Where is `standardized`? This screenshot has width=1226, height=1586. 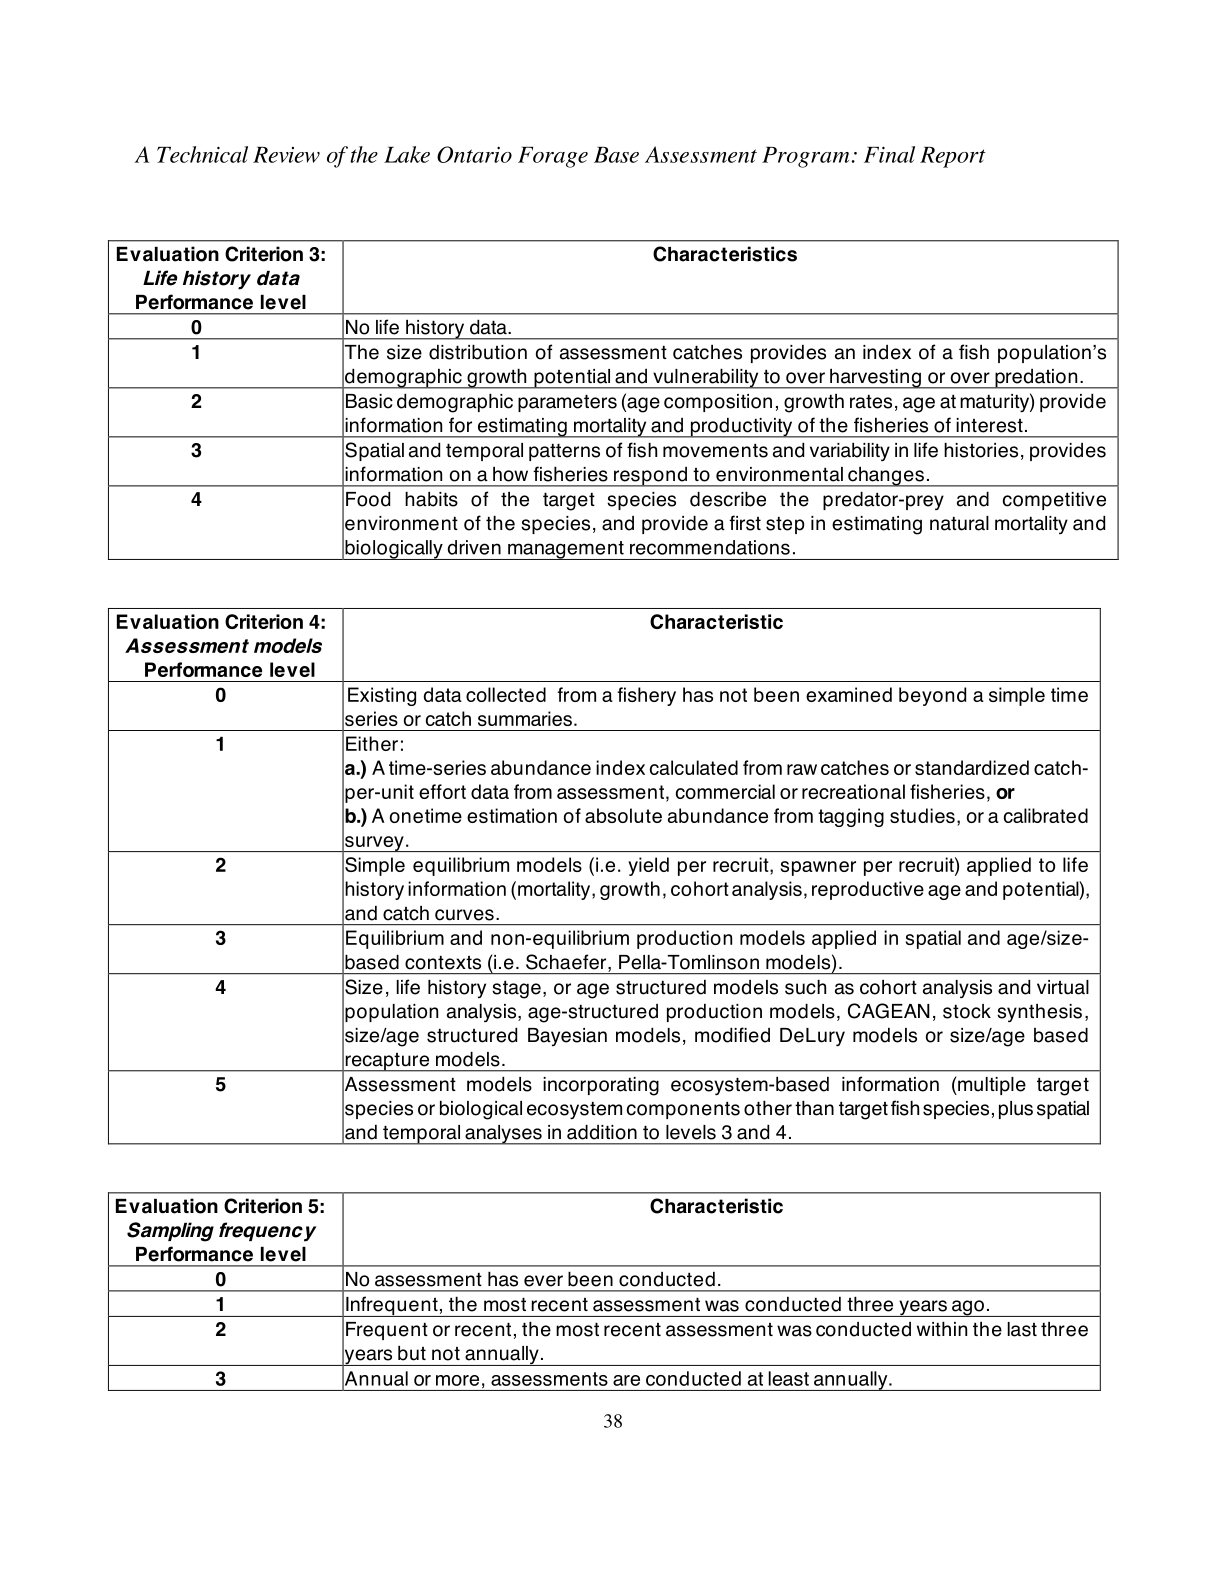 standardized is located at coordinates (972, 767).
